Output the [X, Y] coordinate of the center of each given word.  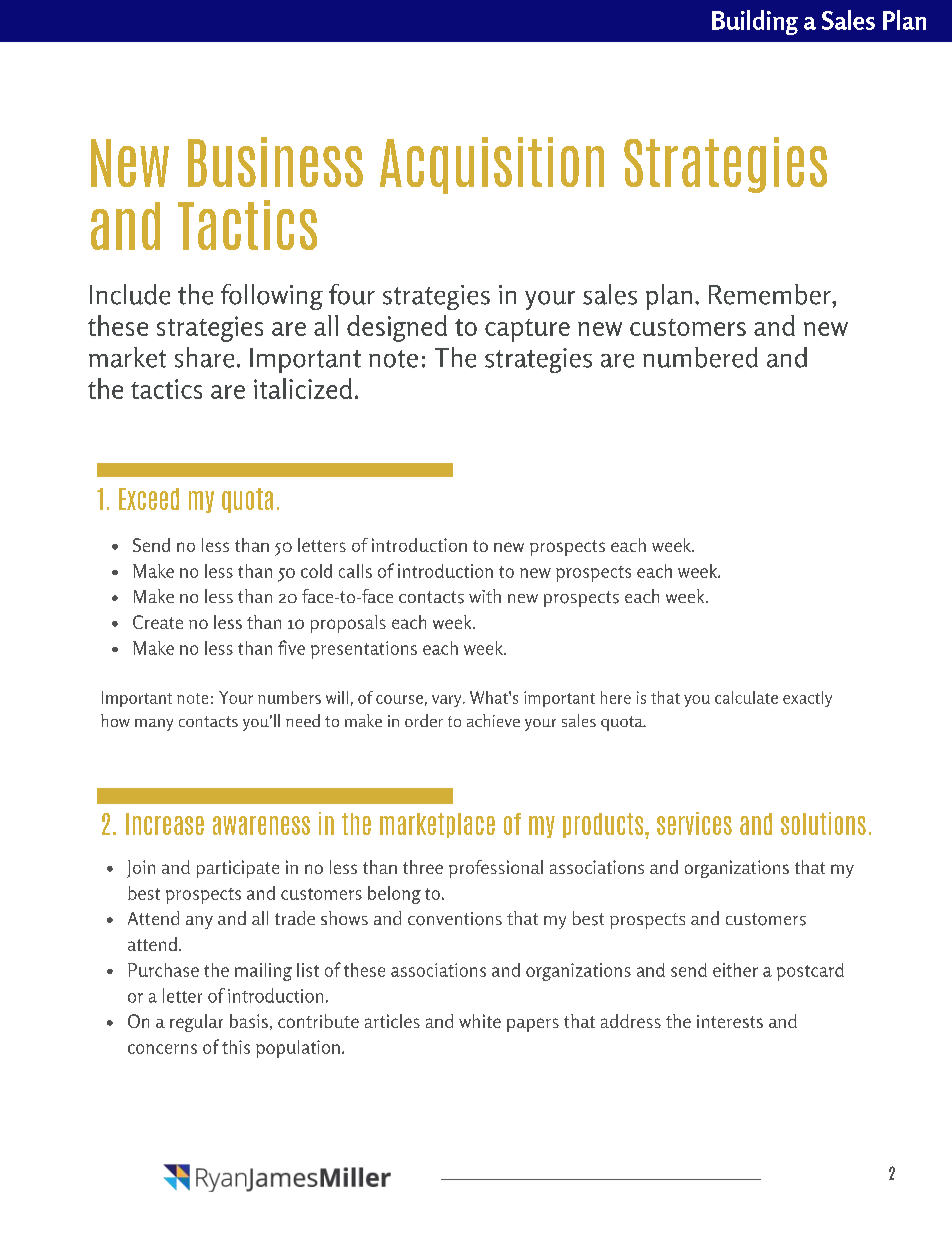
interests [730, 1021]
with [485, 596]
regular [196, 1023]
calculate [746, 697]
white [480, 1021]
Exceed [149, 499]
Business [275, 162]
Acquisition [492, 165]
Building [755, 22]
